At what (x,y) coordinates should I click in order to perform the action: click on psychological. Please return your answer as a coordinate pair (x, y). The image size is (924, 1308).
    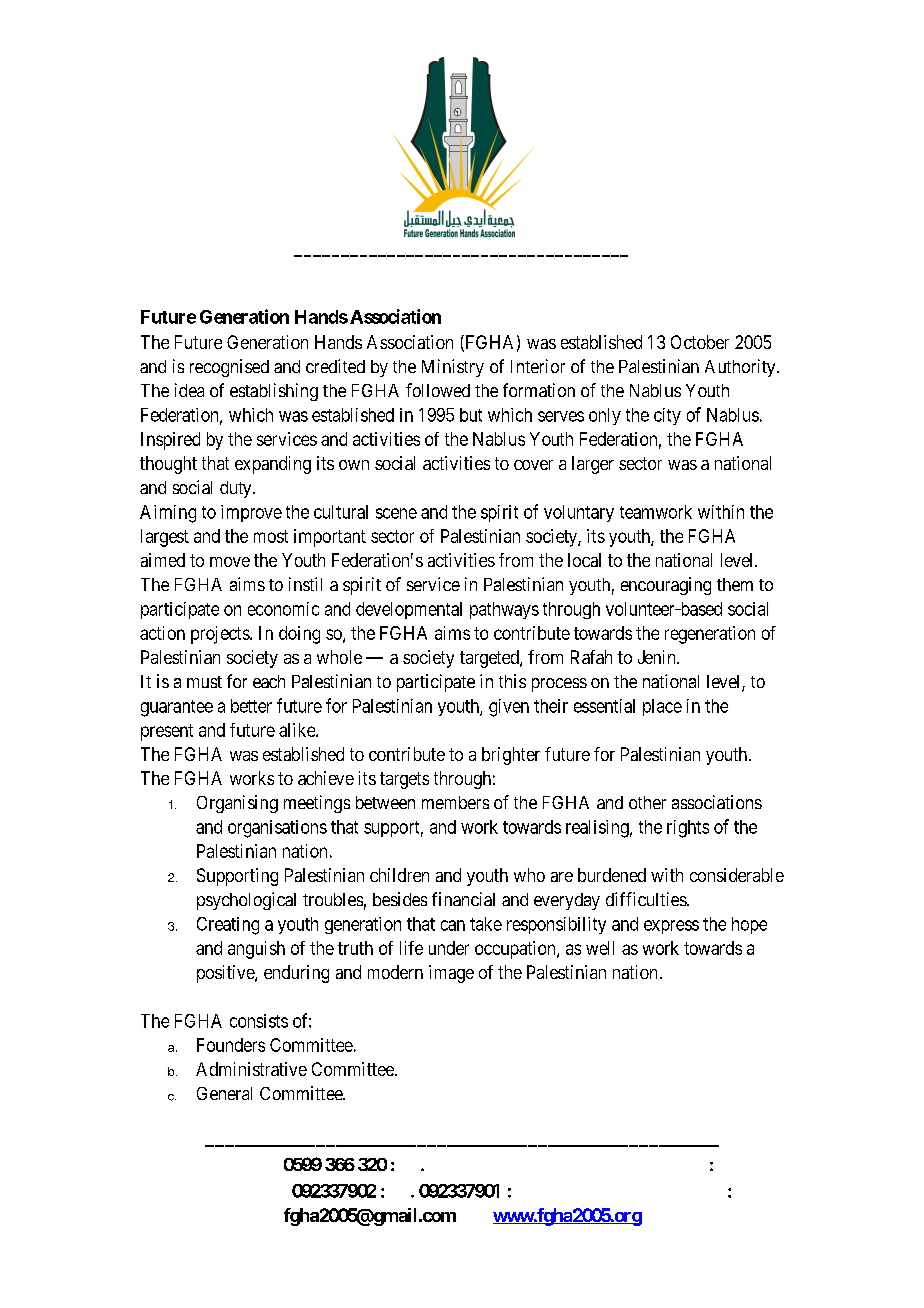
    Looking at the image, I should click on (246, 901).
